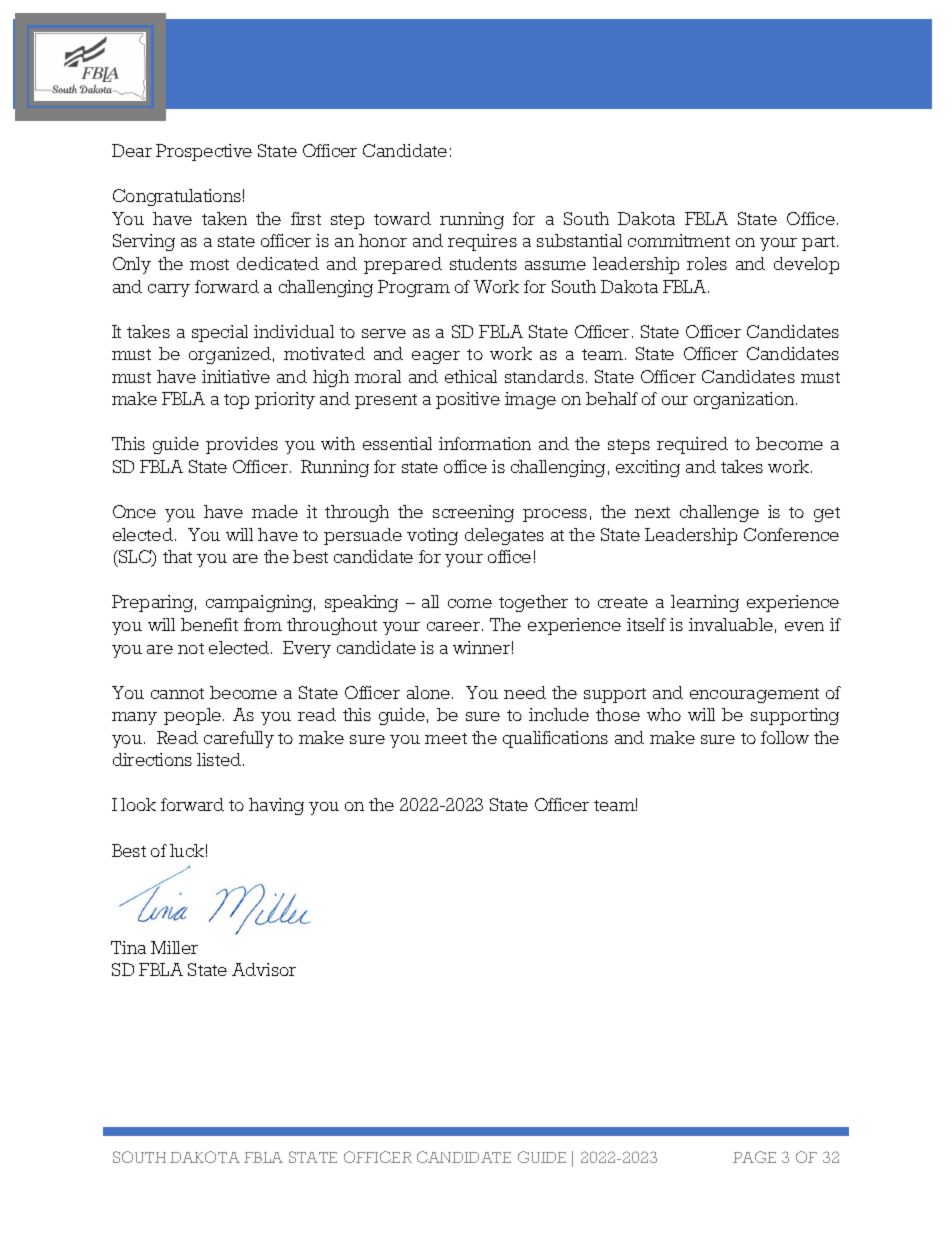 The image size is (952, 1233). What do you see at coordinates (754, 1157) in the screenshot?
I see `PAGE` at bounding box center [754, 1157].
